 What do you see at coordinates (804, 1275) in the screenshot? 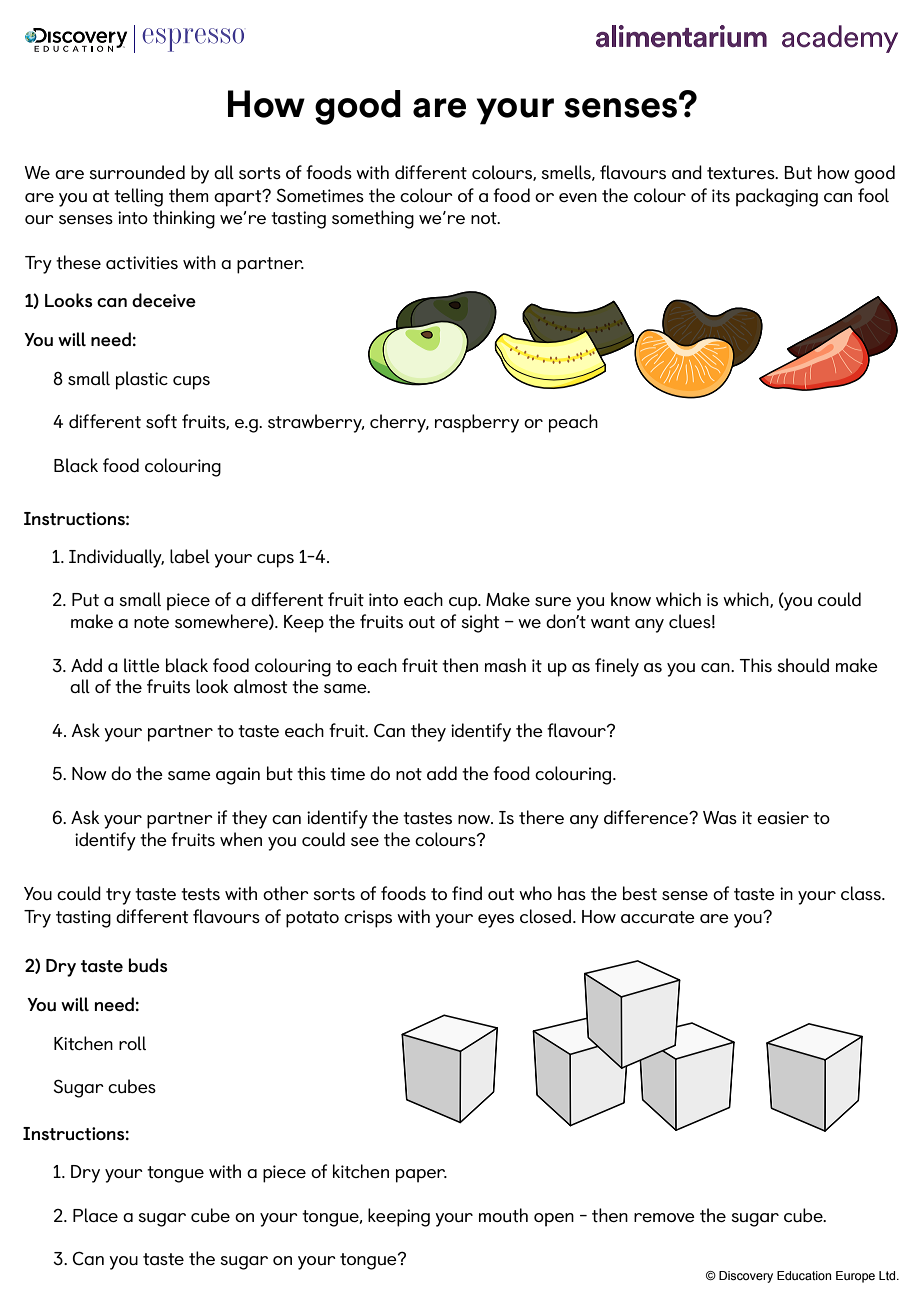
I see `Education` at bounding box center [804, 1275].
